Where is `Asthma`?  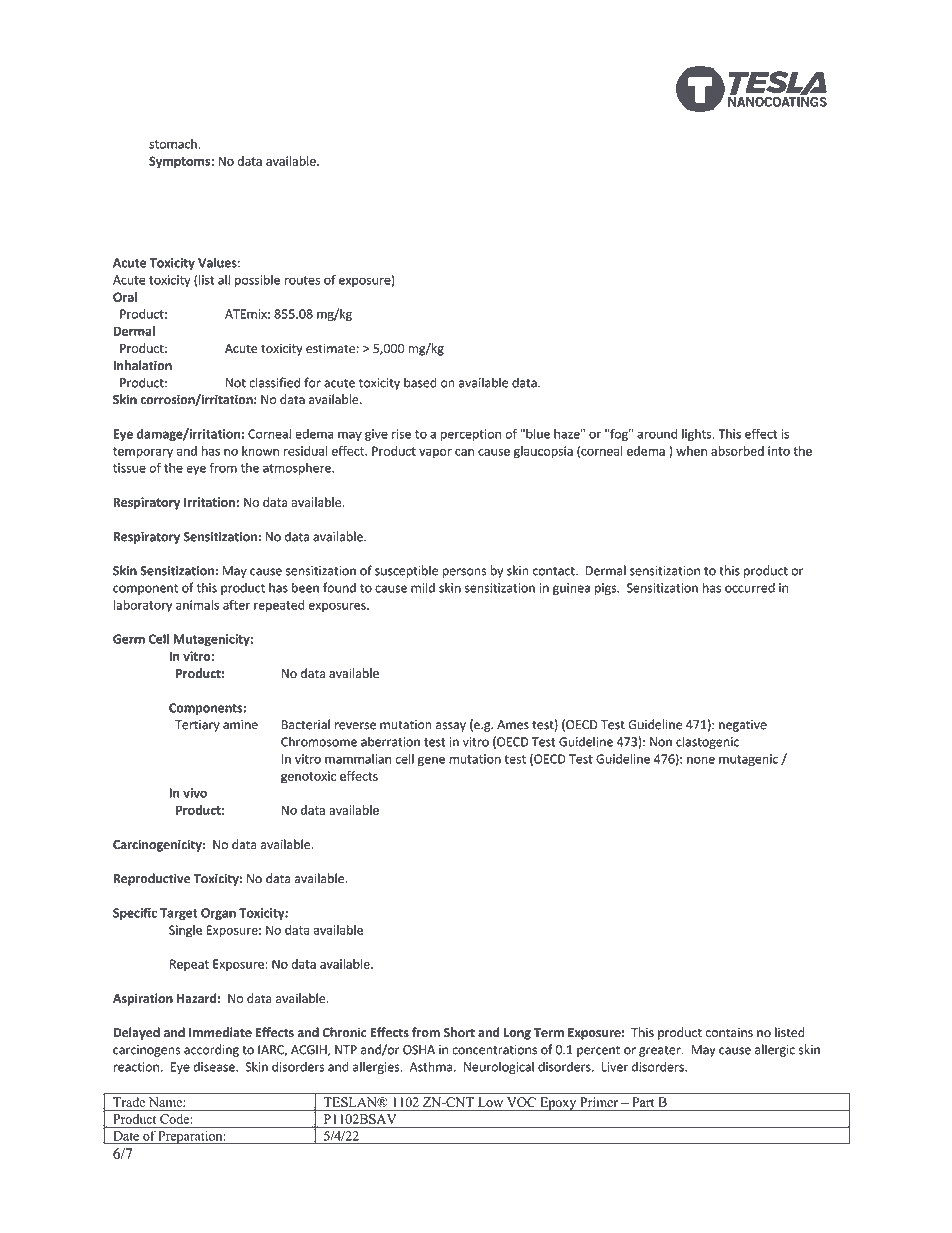
Asthma is located at coordinates (432, 1066).
